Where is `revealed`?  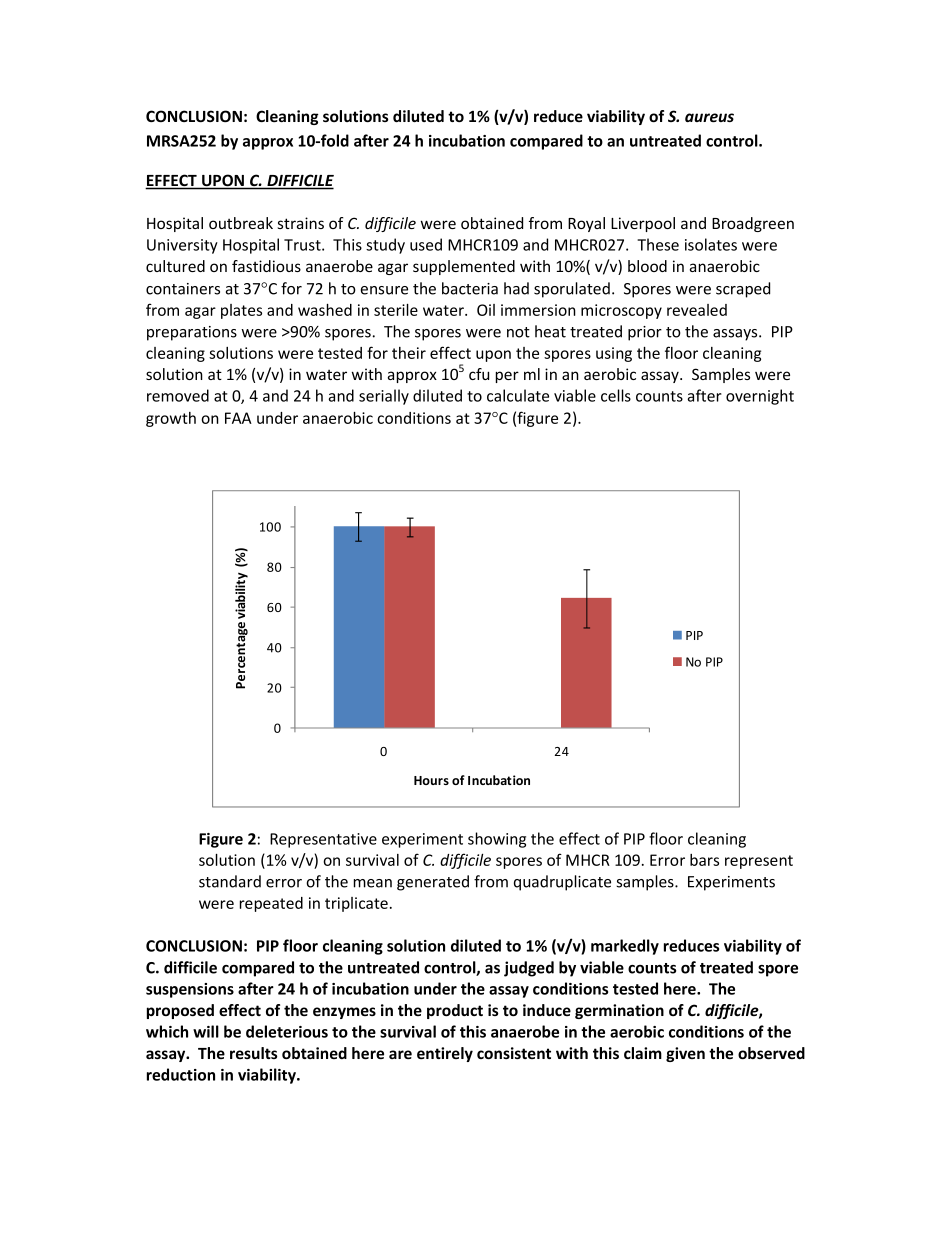
revealed is located at coordinates (697, 310).
